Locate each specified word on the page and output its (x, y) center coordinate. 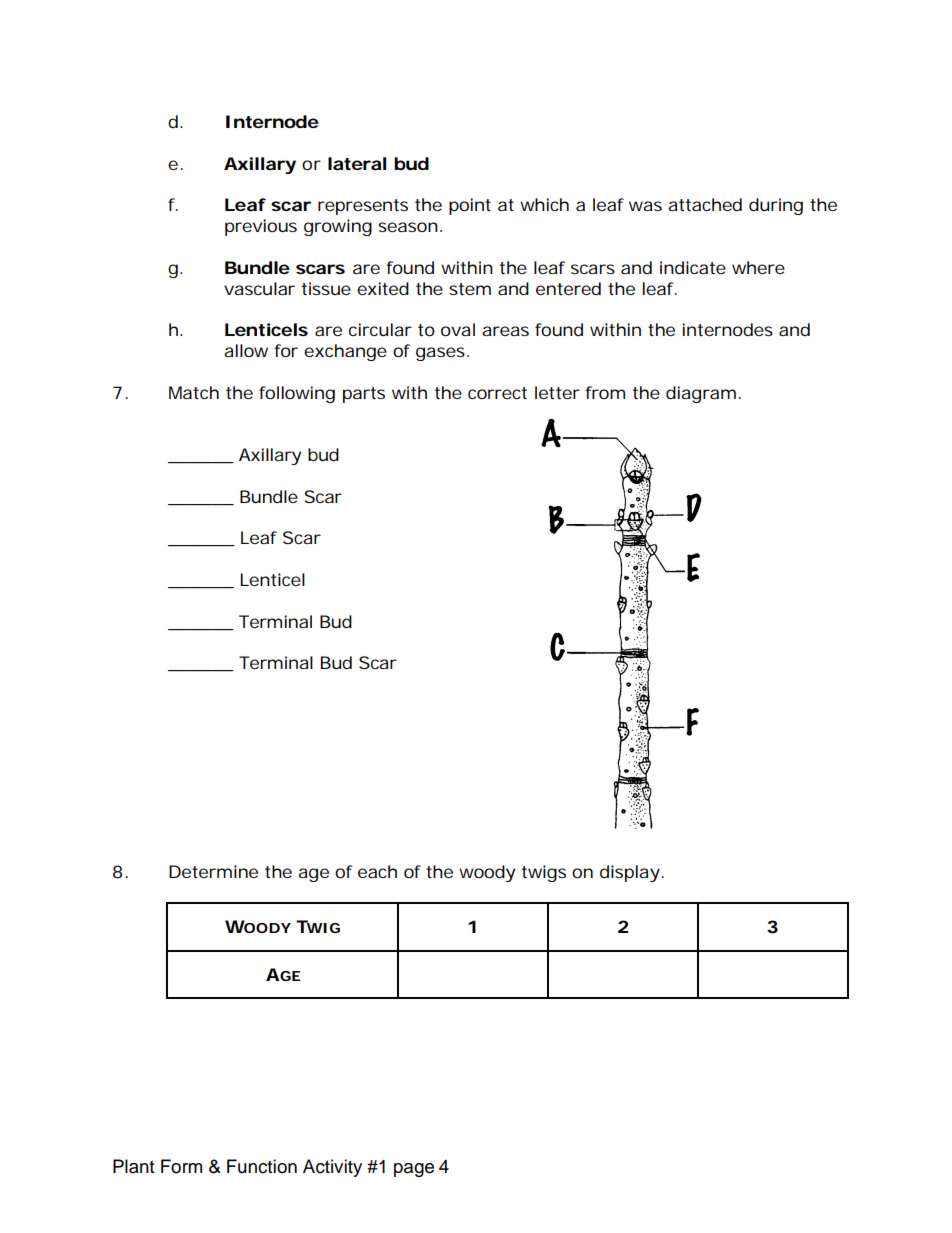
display (632, 873)
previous (261, 227)
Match (194, 392)
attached (705, 204)
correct (497, 393)
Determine (213, 871)
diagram (703, 394)
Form (181, 1166)
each (377, 871)
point (470, 206)
